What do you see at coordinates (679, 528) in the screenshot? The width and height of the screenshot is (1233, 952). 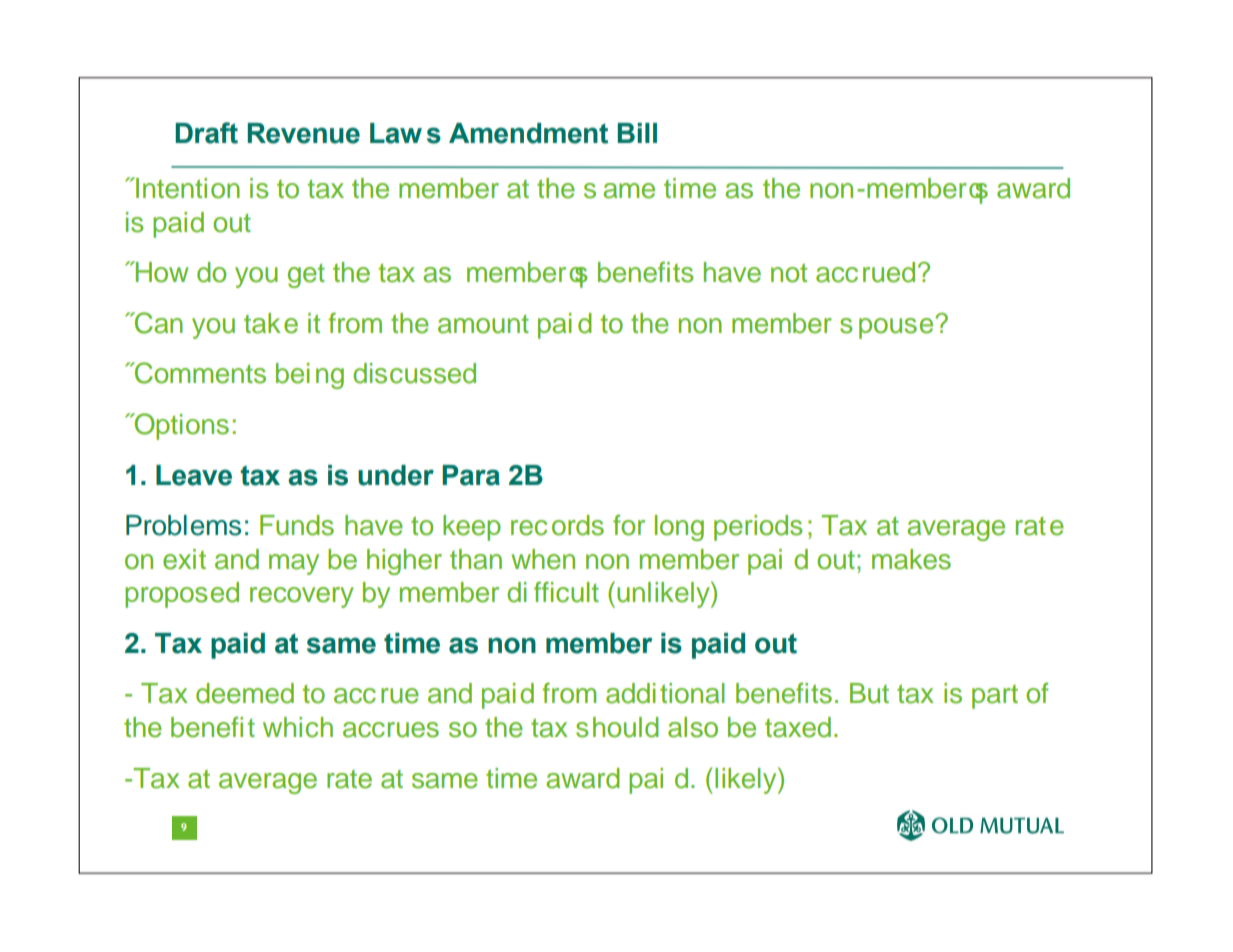 I see `long` at bounding box center [679, 528].
